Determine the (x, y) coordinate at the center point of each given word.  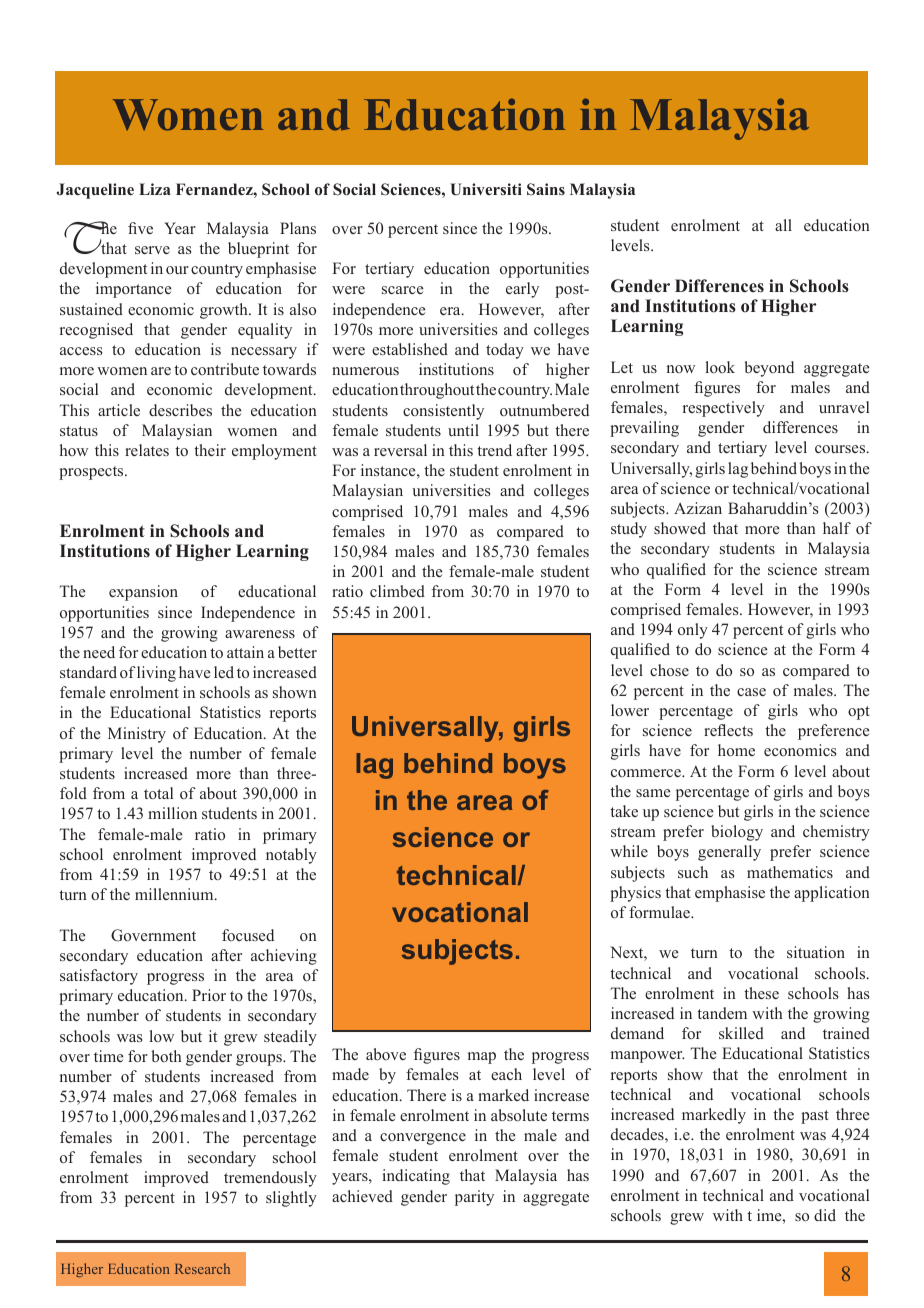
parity (474, 1198)
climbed (397, 591)
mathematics (790, 872)
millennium (175, 894)
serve (152, 250)
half (837, 528)
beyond (769, 369)
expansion (143, 593)
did (825, 1215)
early (522, 290)
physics (635, 894)
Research (202, 1268)
